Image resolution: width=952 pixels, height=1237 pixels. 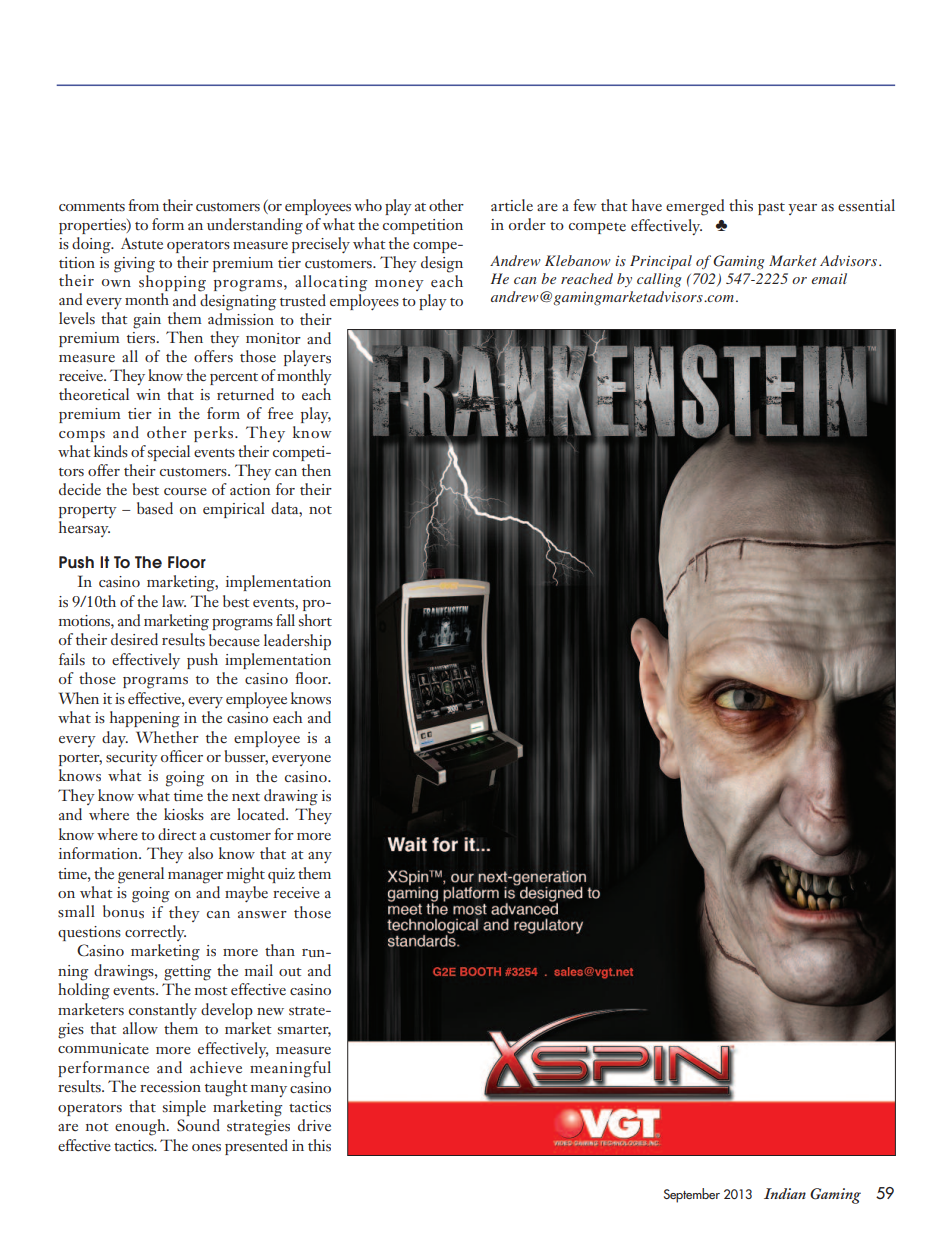 What do you see at coordinates (314, 1125) in the image?
I see `drive` at bounding box center [314, 1125].
